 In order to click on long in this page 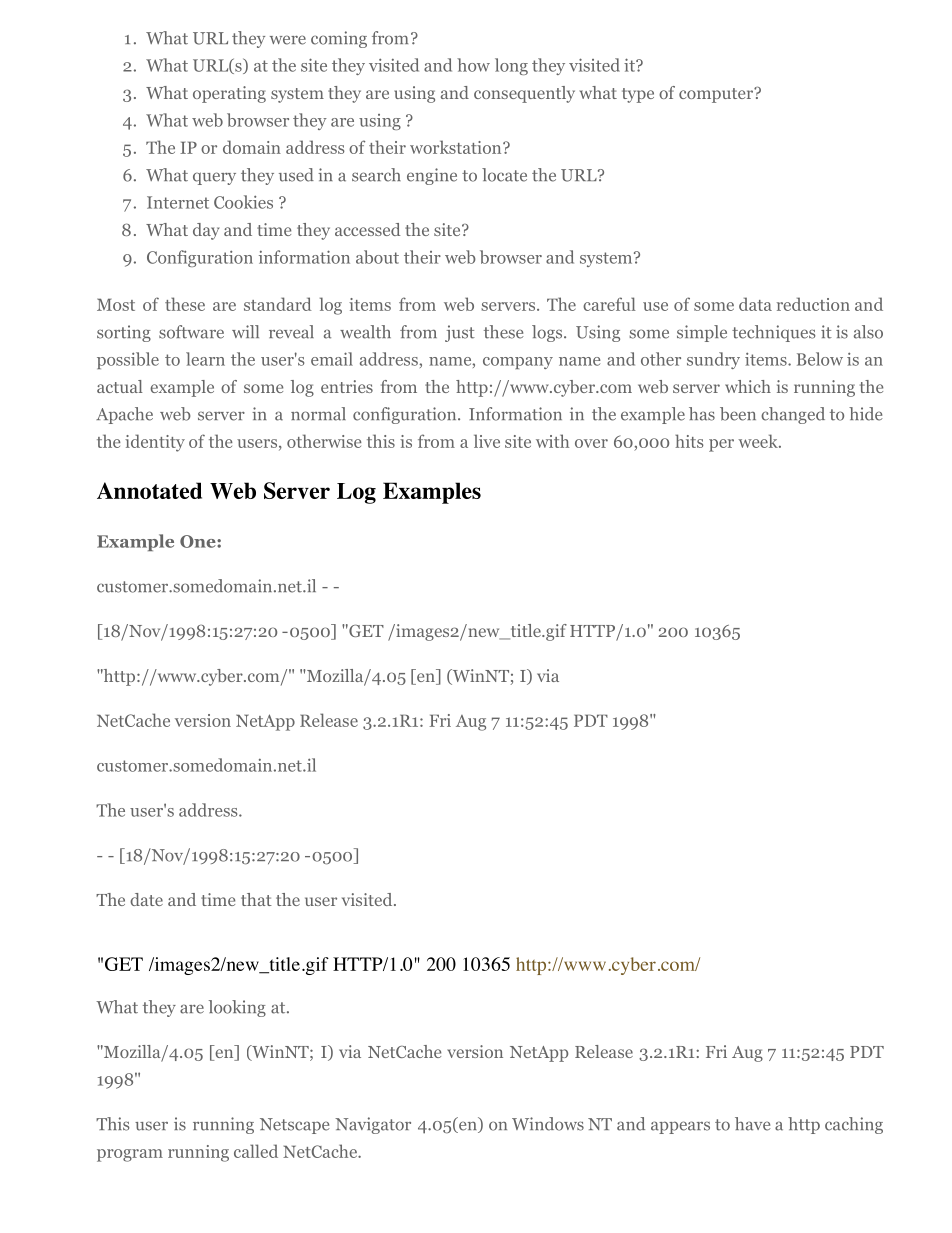, I will do `click(511, 66)`.
